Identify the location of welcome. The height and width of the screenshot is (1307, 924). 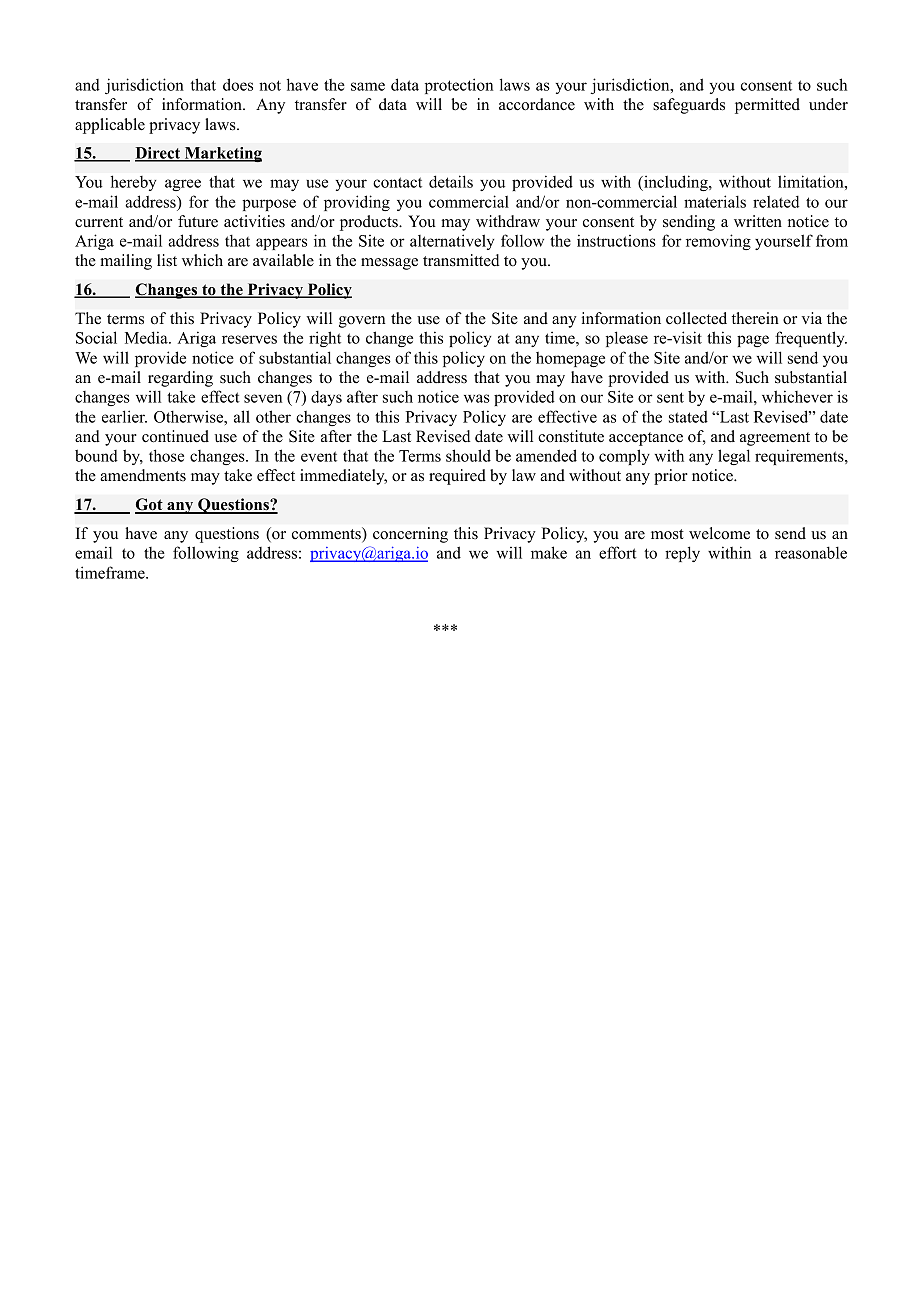
(719, 533).
